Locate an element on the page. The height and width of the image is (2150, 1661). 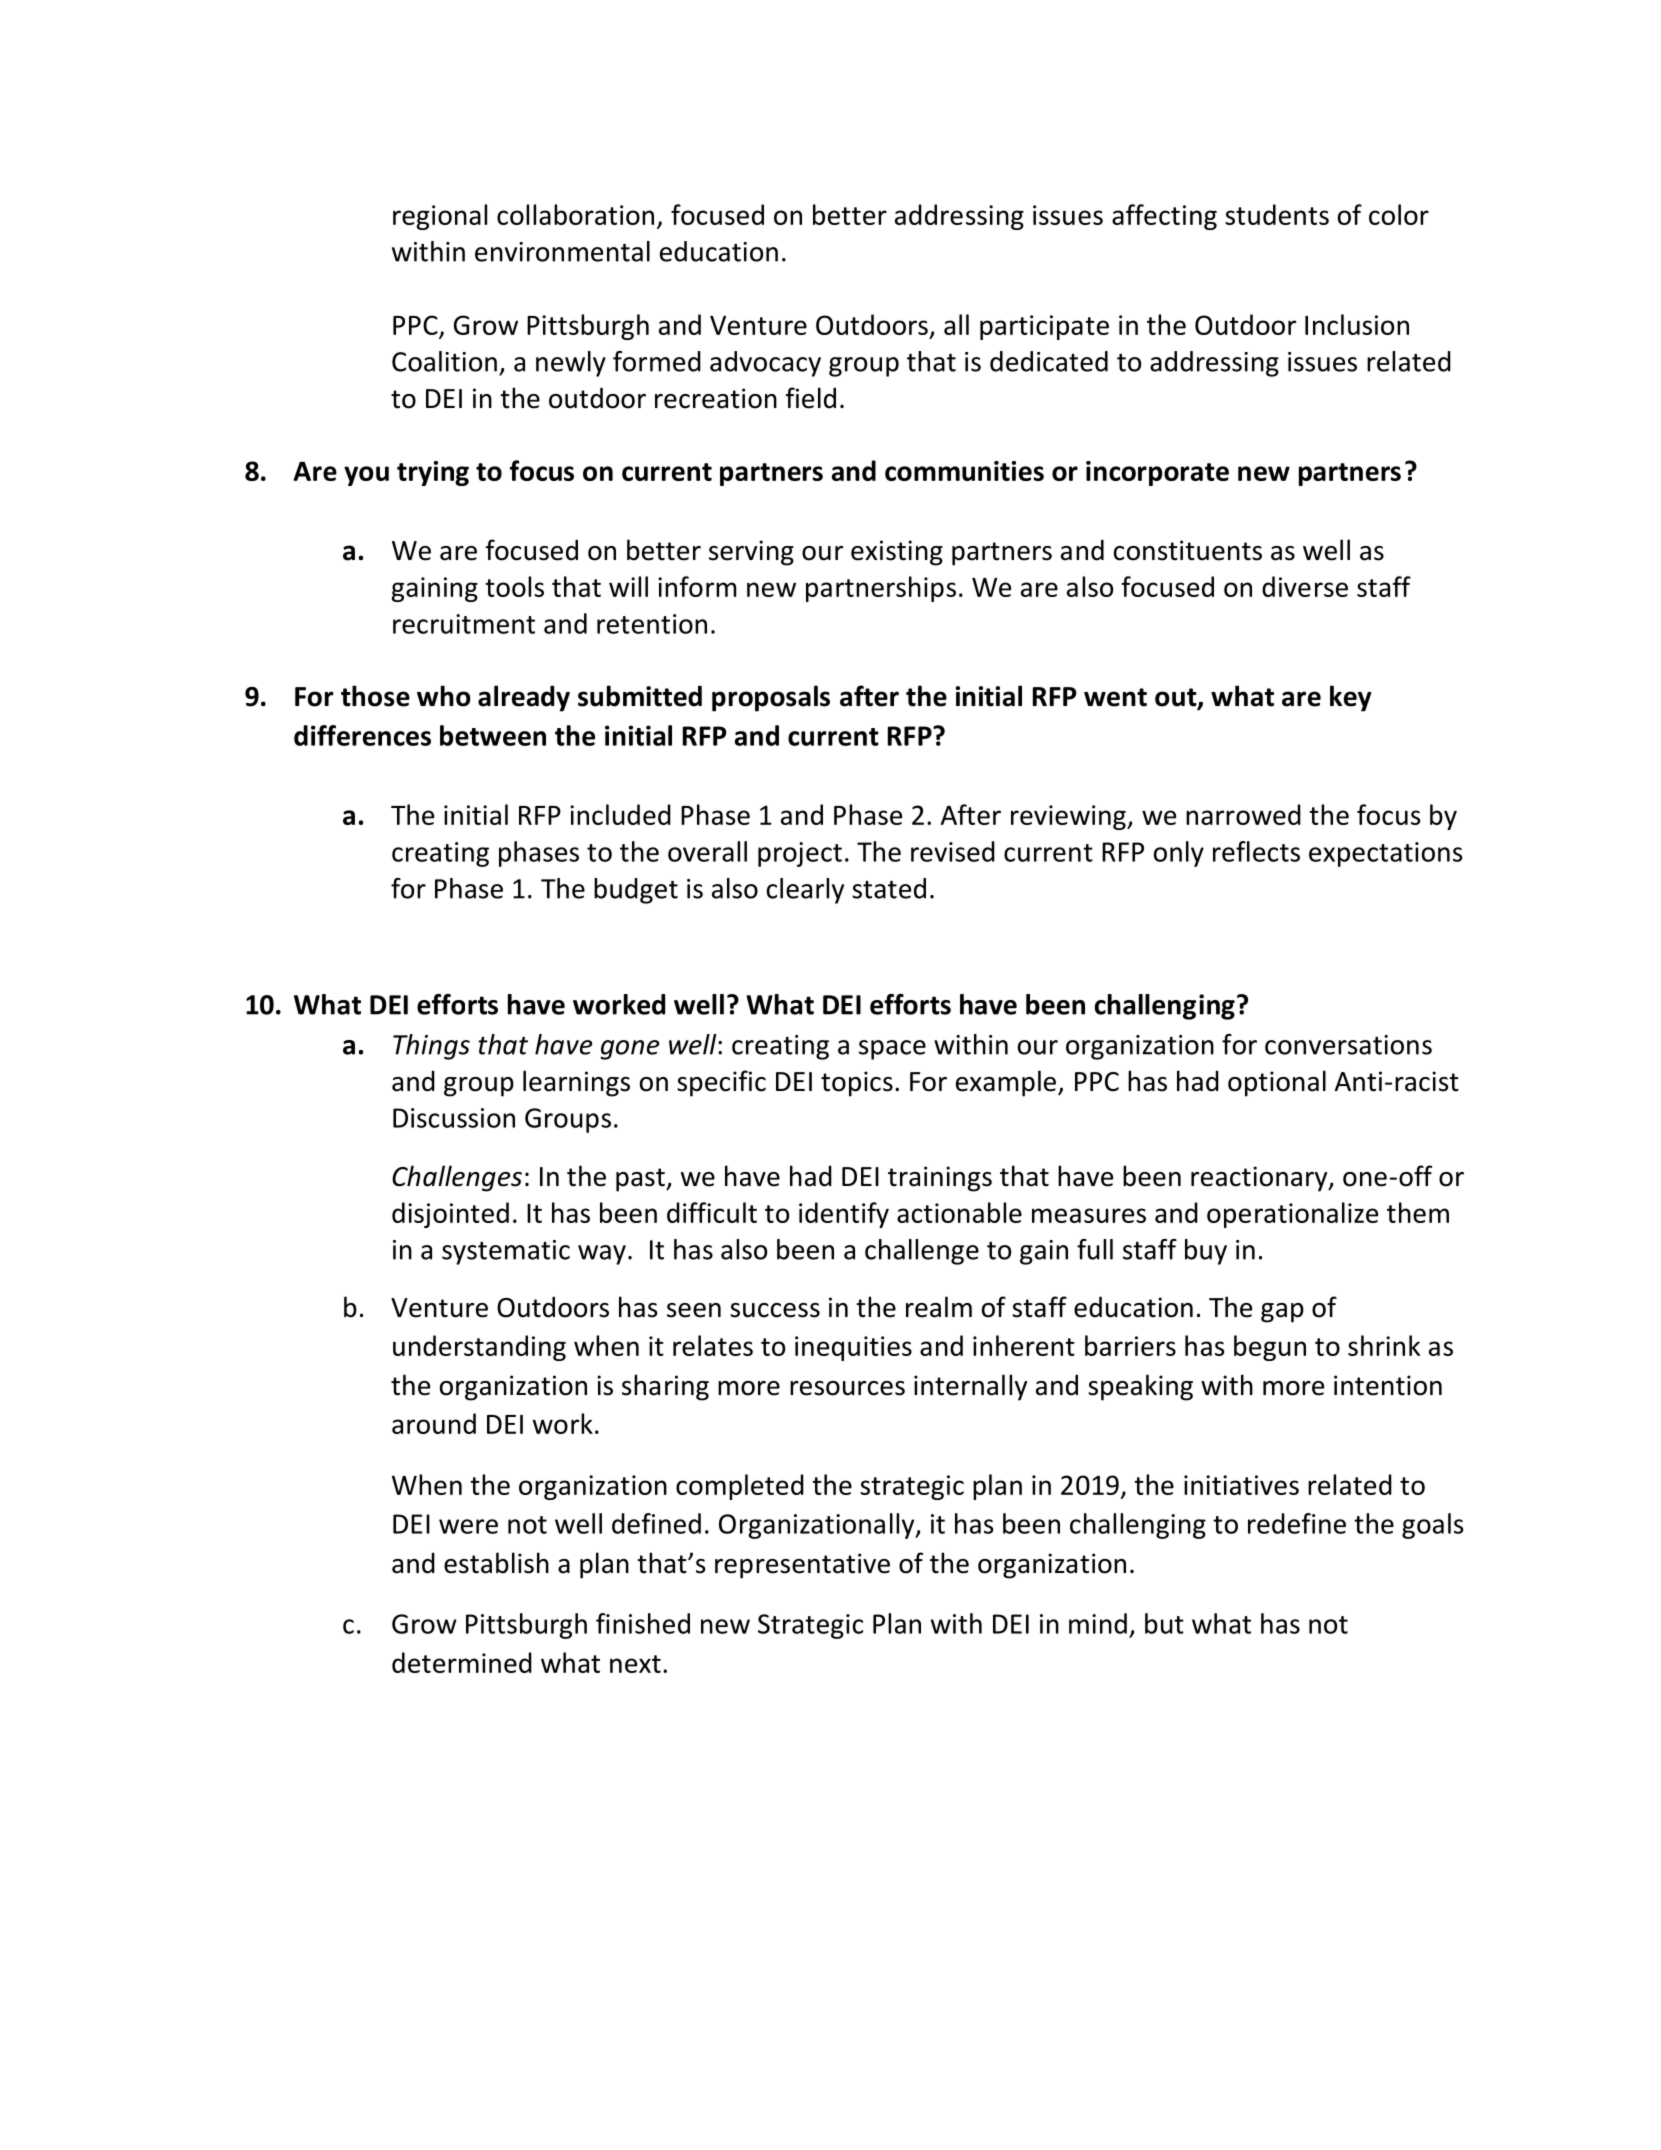
key is located at coordinates (1351, 698).
